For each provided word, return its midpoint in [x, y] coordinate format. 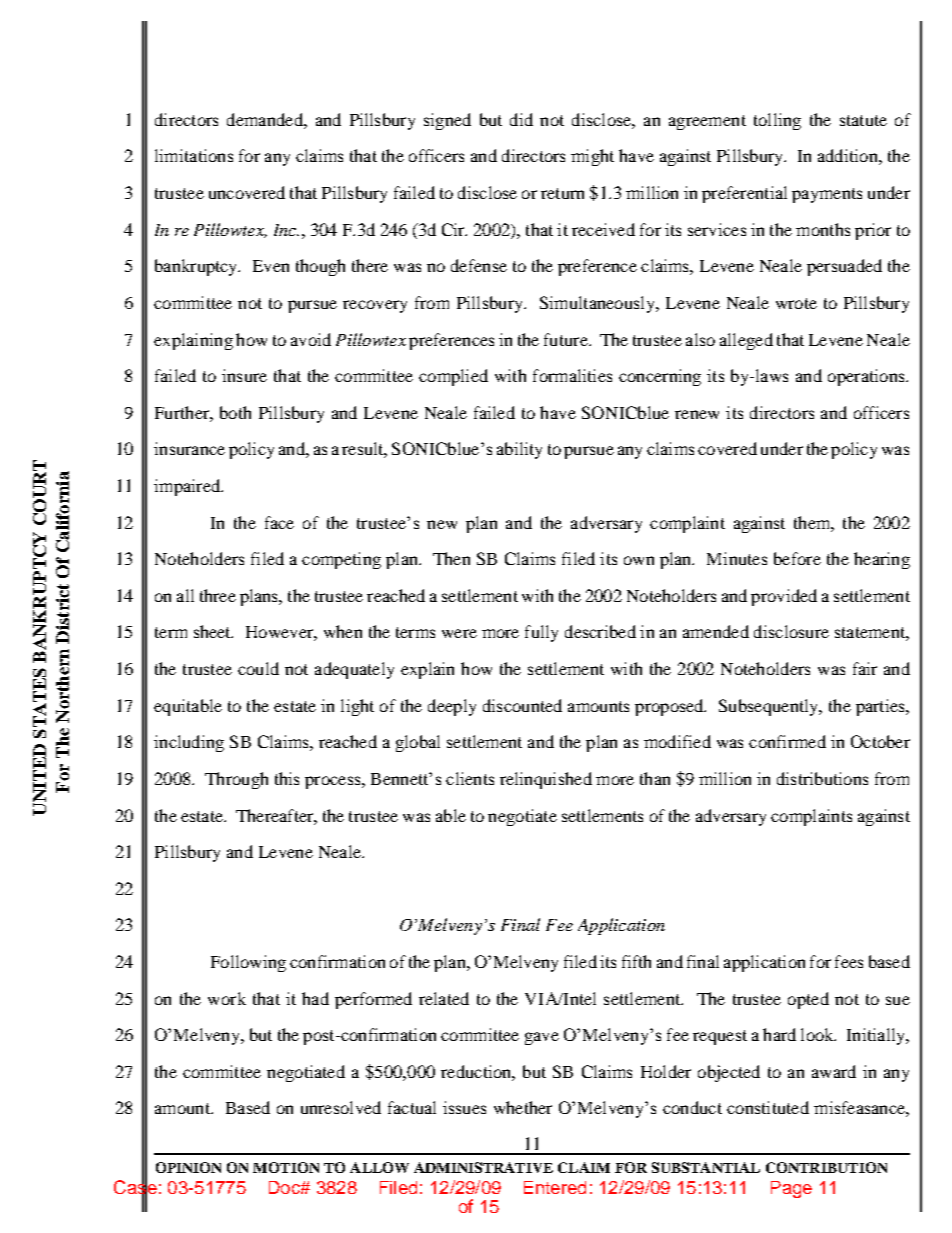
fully [541, 633]
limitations [194, 155]
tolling [777, 121]
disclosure [791, 631]
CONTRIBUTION [826, 1167]
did [521, 119]
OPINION [188, 1167]
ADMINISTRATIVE [483, 1167]
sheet [213, 631]
